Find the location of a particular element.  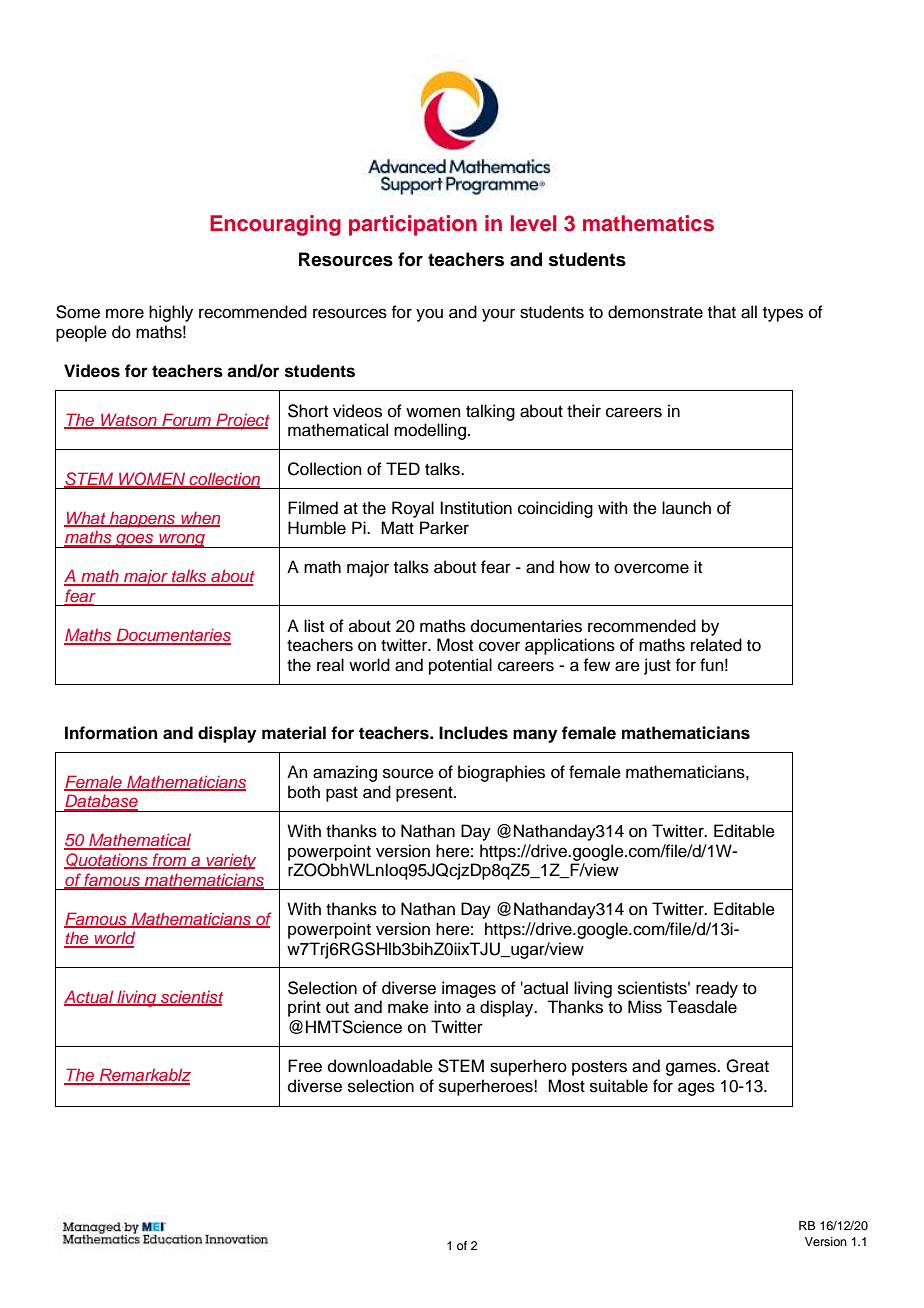

happens is located at coordinates (142, 519).
